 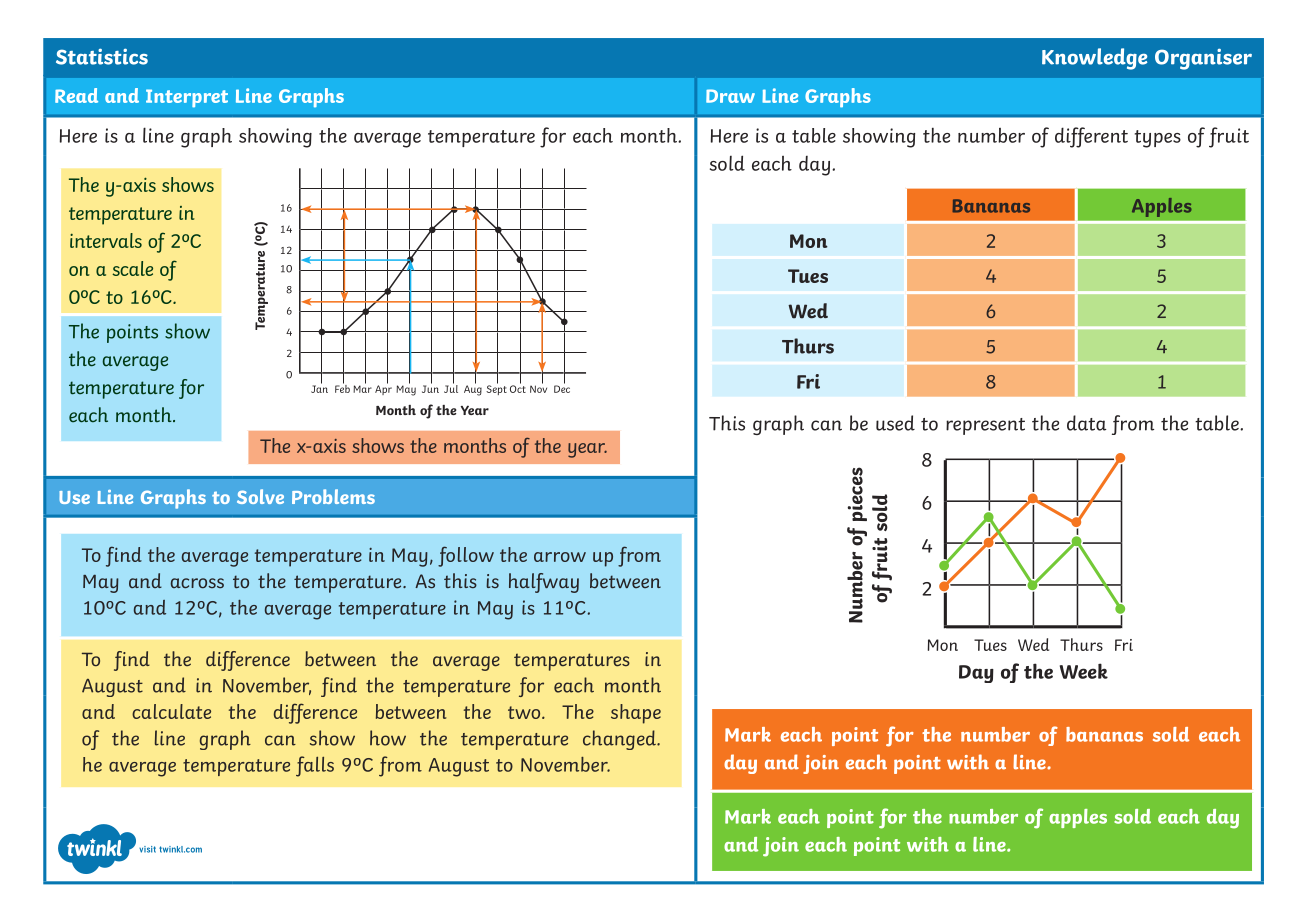 I want to click on Week, so click(x=1084, y=671).
